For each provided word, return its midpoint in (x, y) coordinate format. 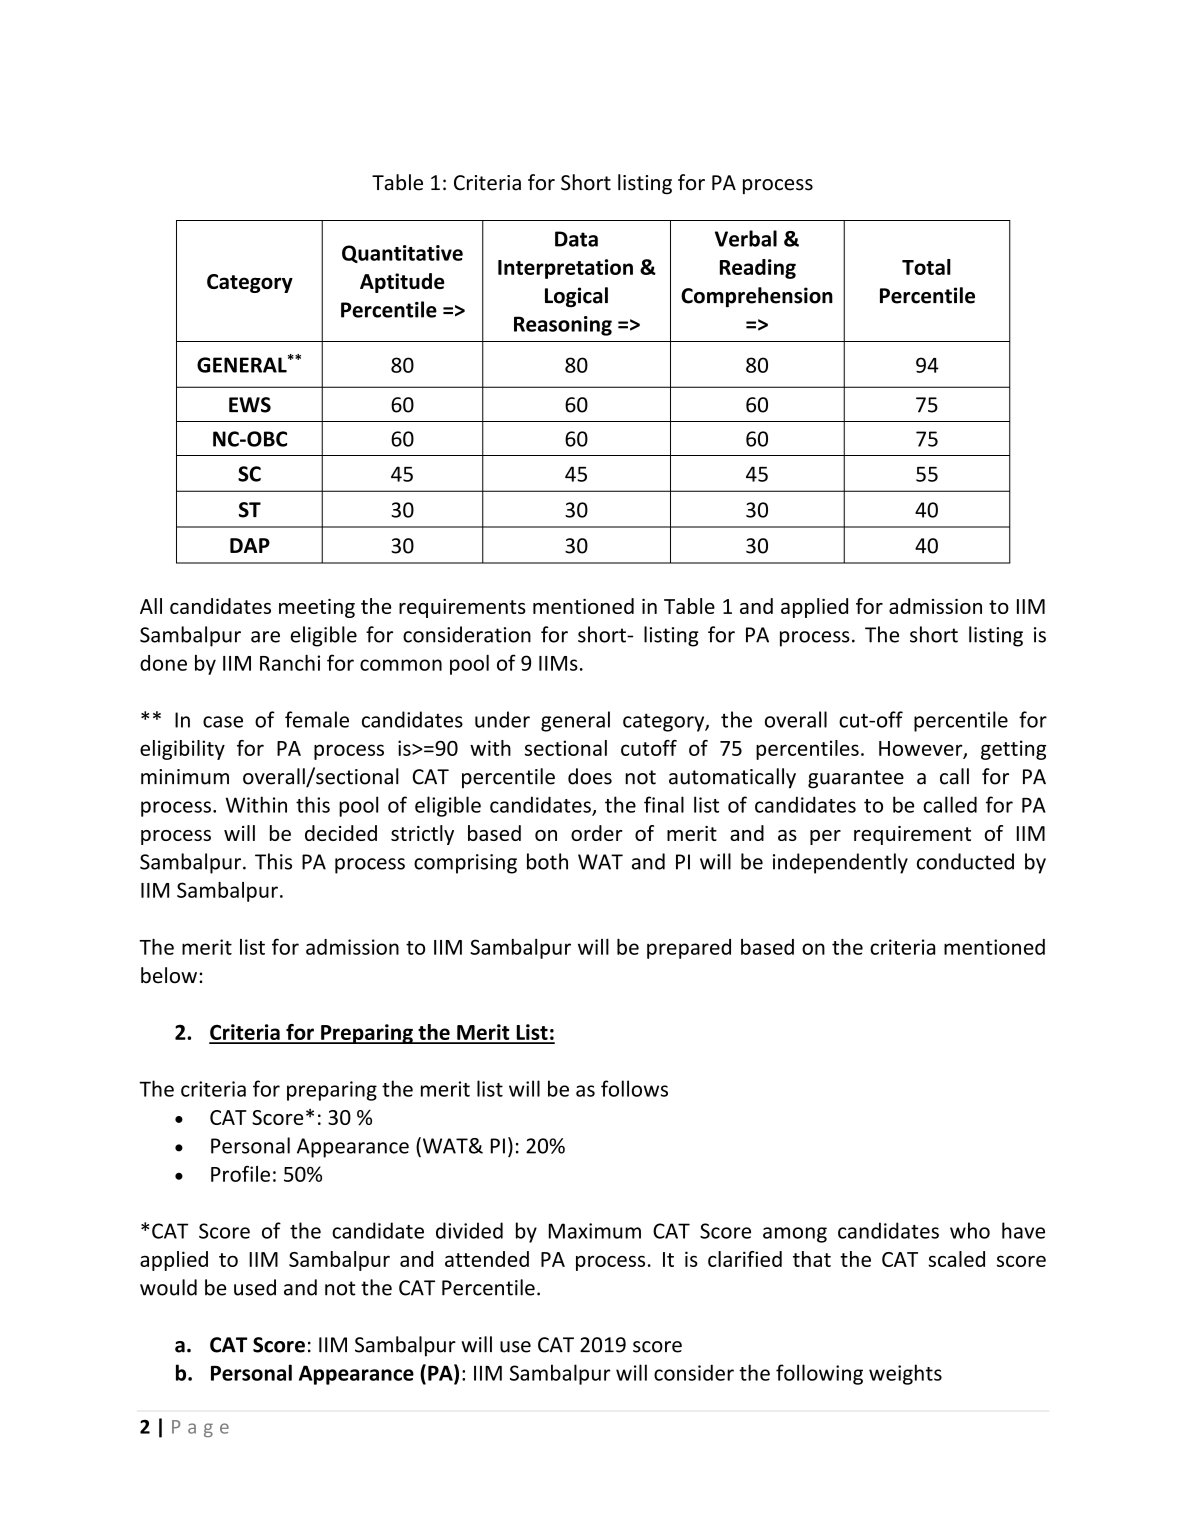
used (255, 1287)
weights (905, 1374)
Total (926, 267)
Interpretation (565, 269)
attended (487, 1259)
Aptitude (402, 283)
